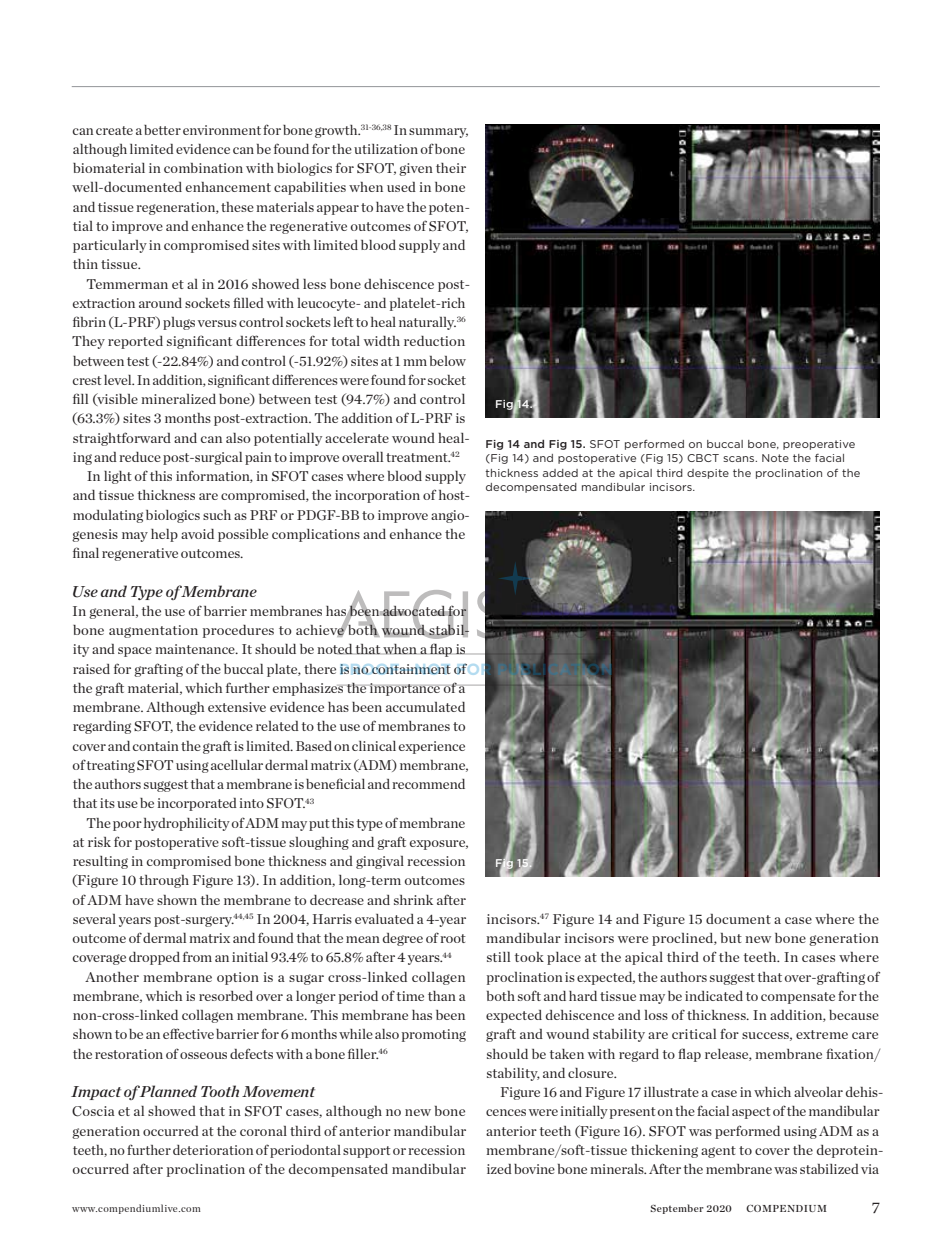 The height and width of the page is (1256, 952). I want to click on summary, so click(438, 133).
